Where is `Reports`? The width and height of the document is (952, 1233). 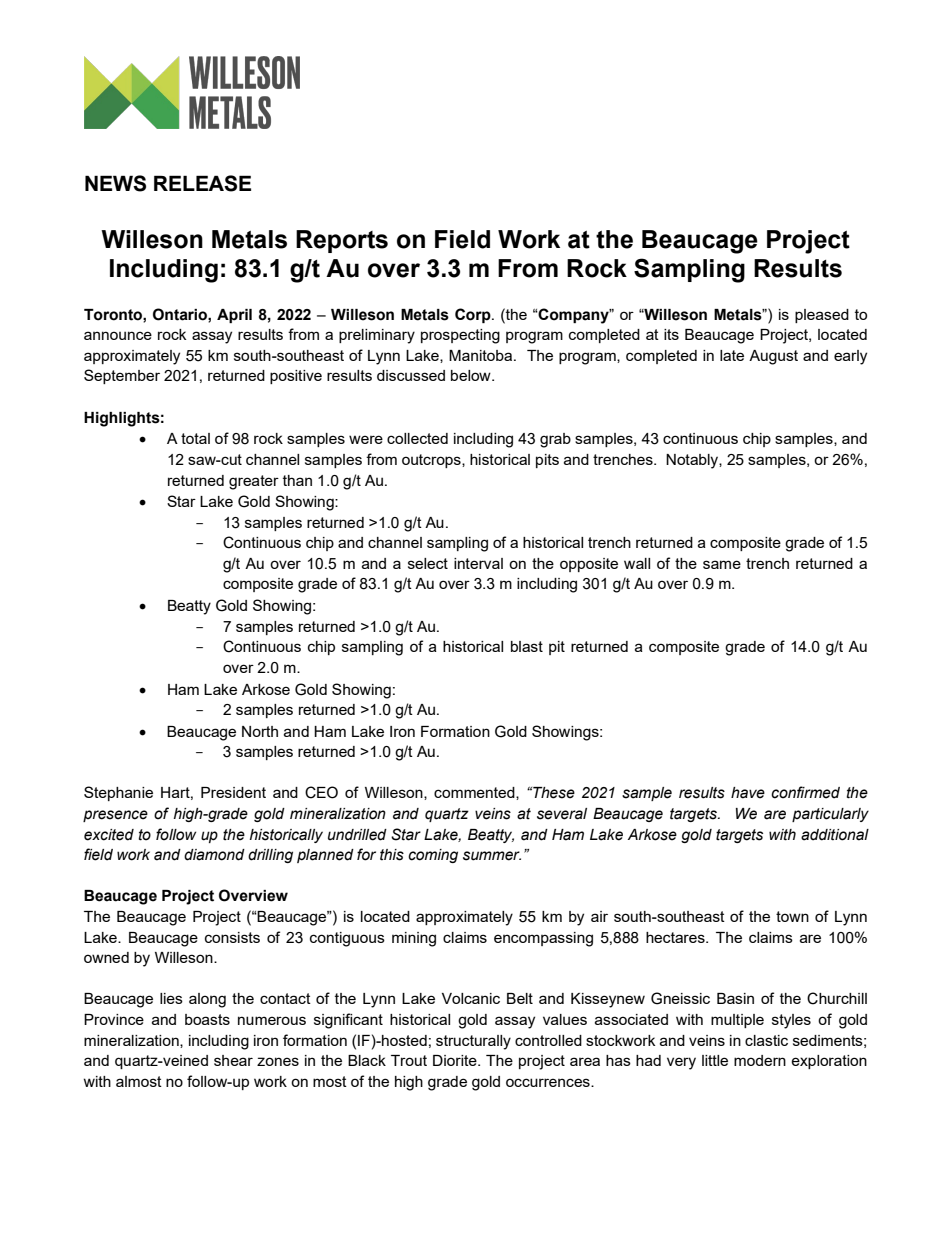 Reports is located at coordinates (342, 241).
